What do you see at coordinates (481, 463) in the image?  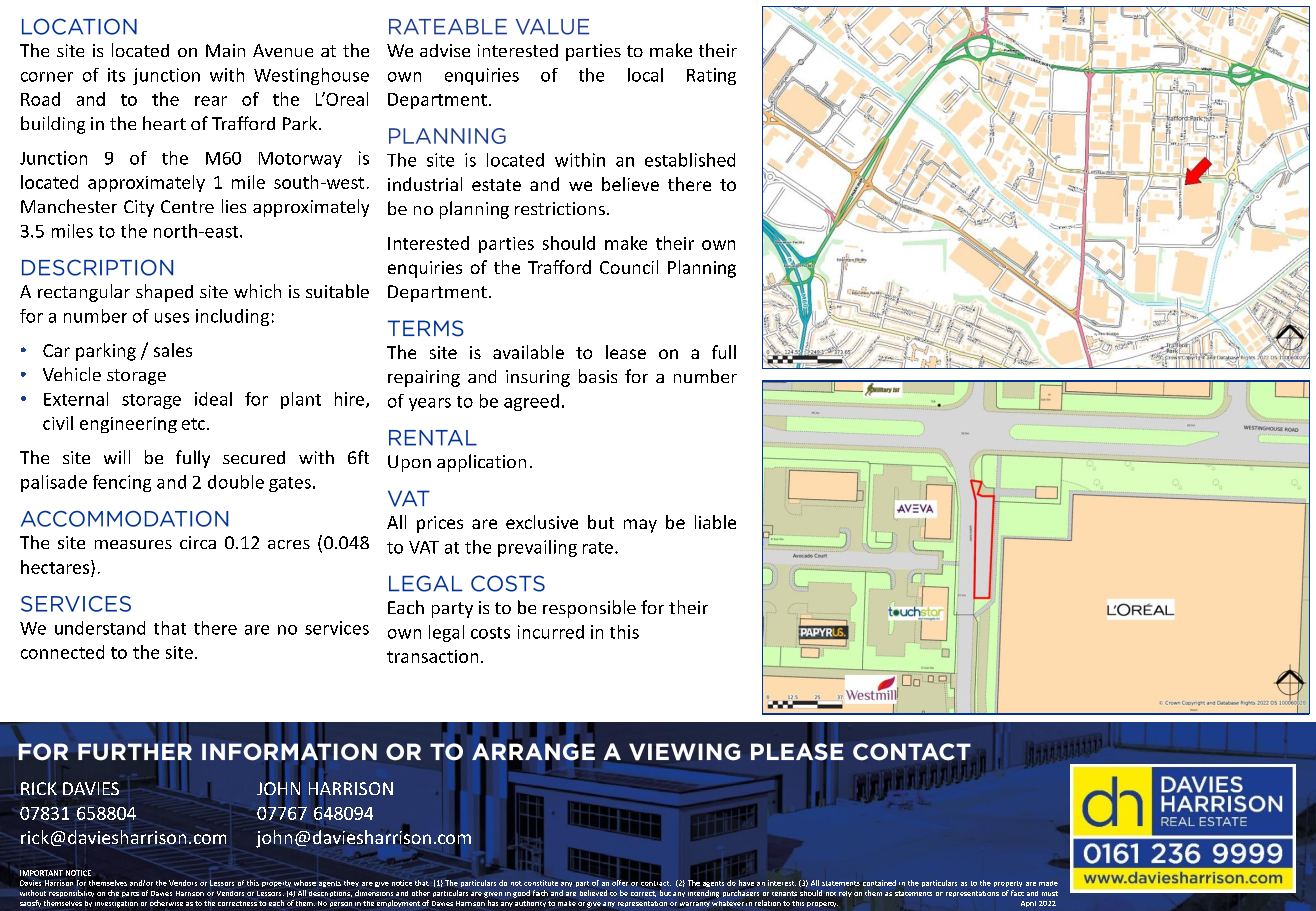 I see `application` at bounding box center [481, 463].
